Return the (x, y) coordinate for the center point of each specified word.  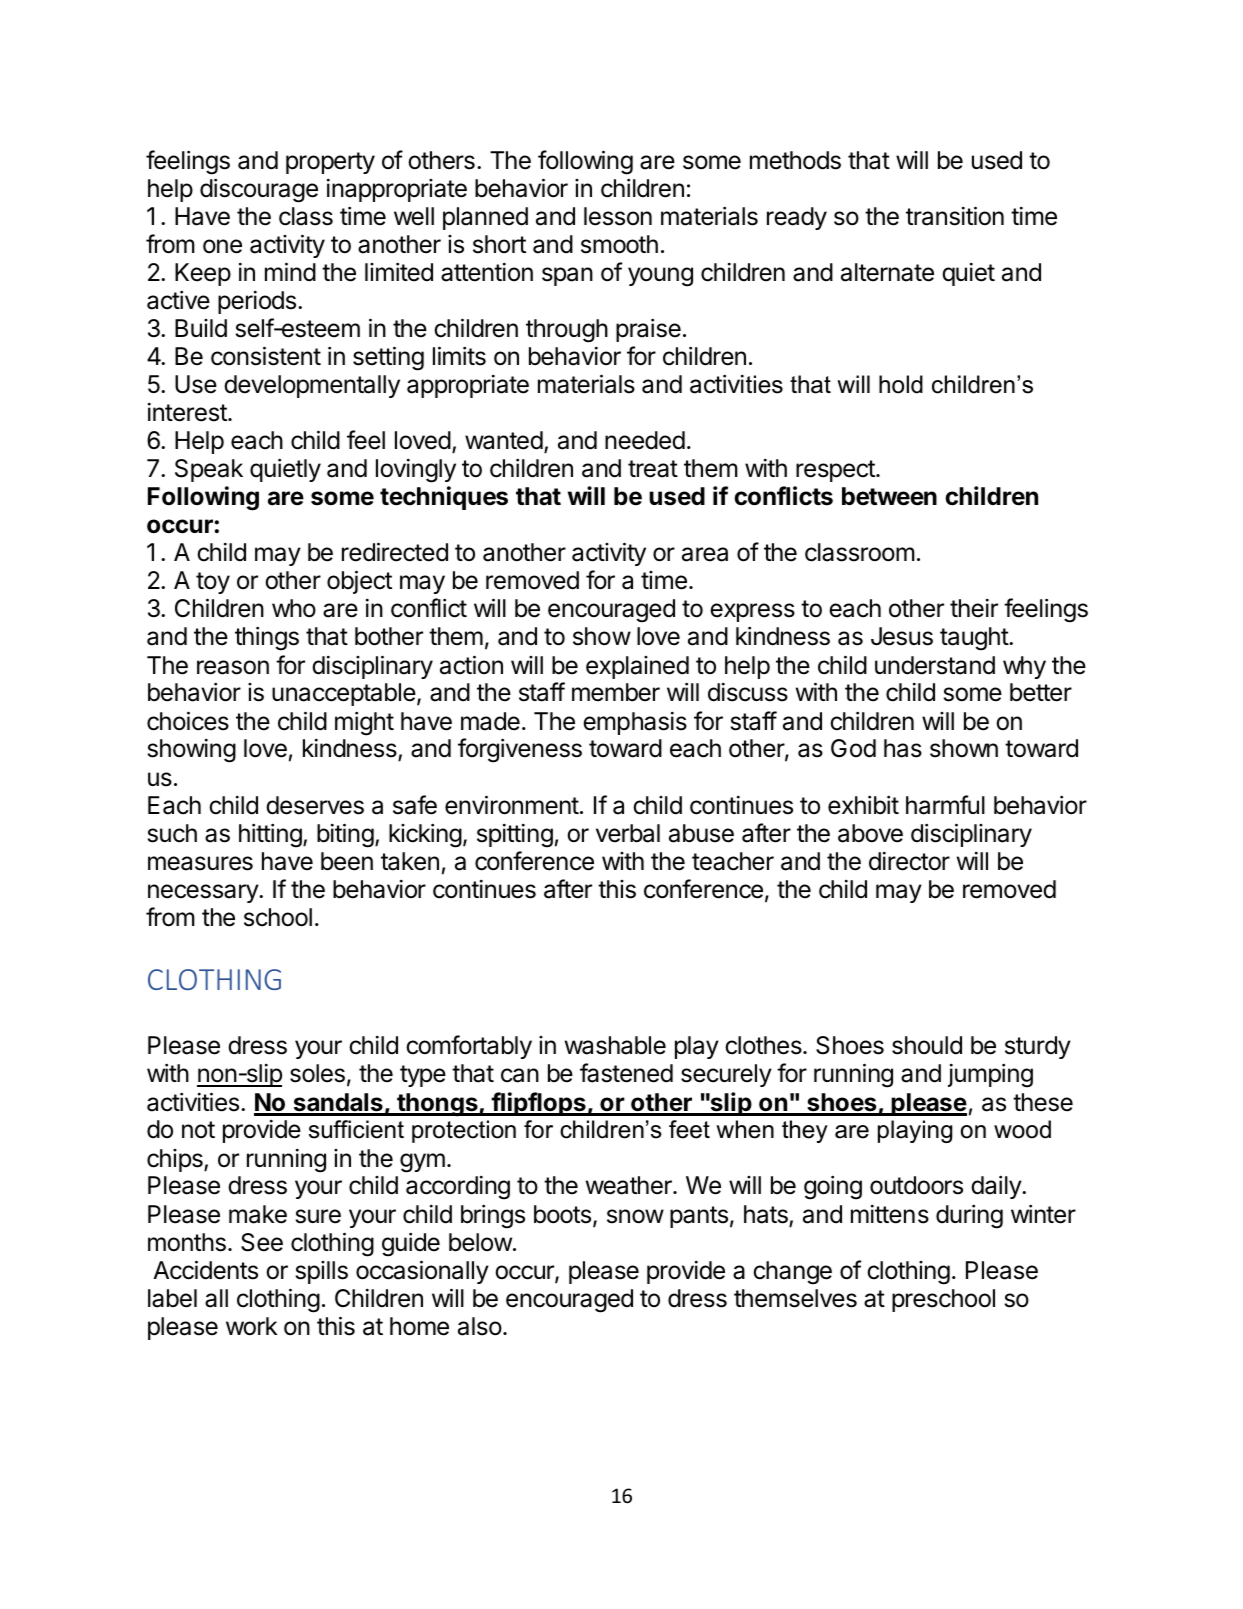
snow (635, 1216)
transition (955, 216)
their (974, 608)
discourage (259, 190)
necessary (204, 893)
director (909, 861)
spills (322, 1272)
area (705, 554)
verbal (628, 833)
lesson (618, 216)
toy (213, 583)
